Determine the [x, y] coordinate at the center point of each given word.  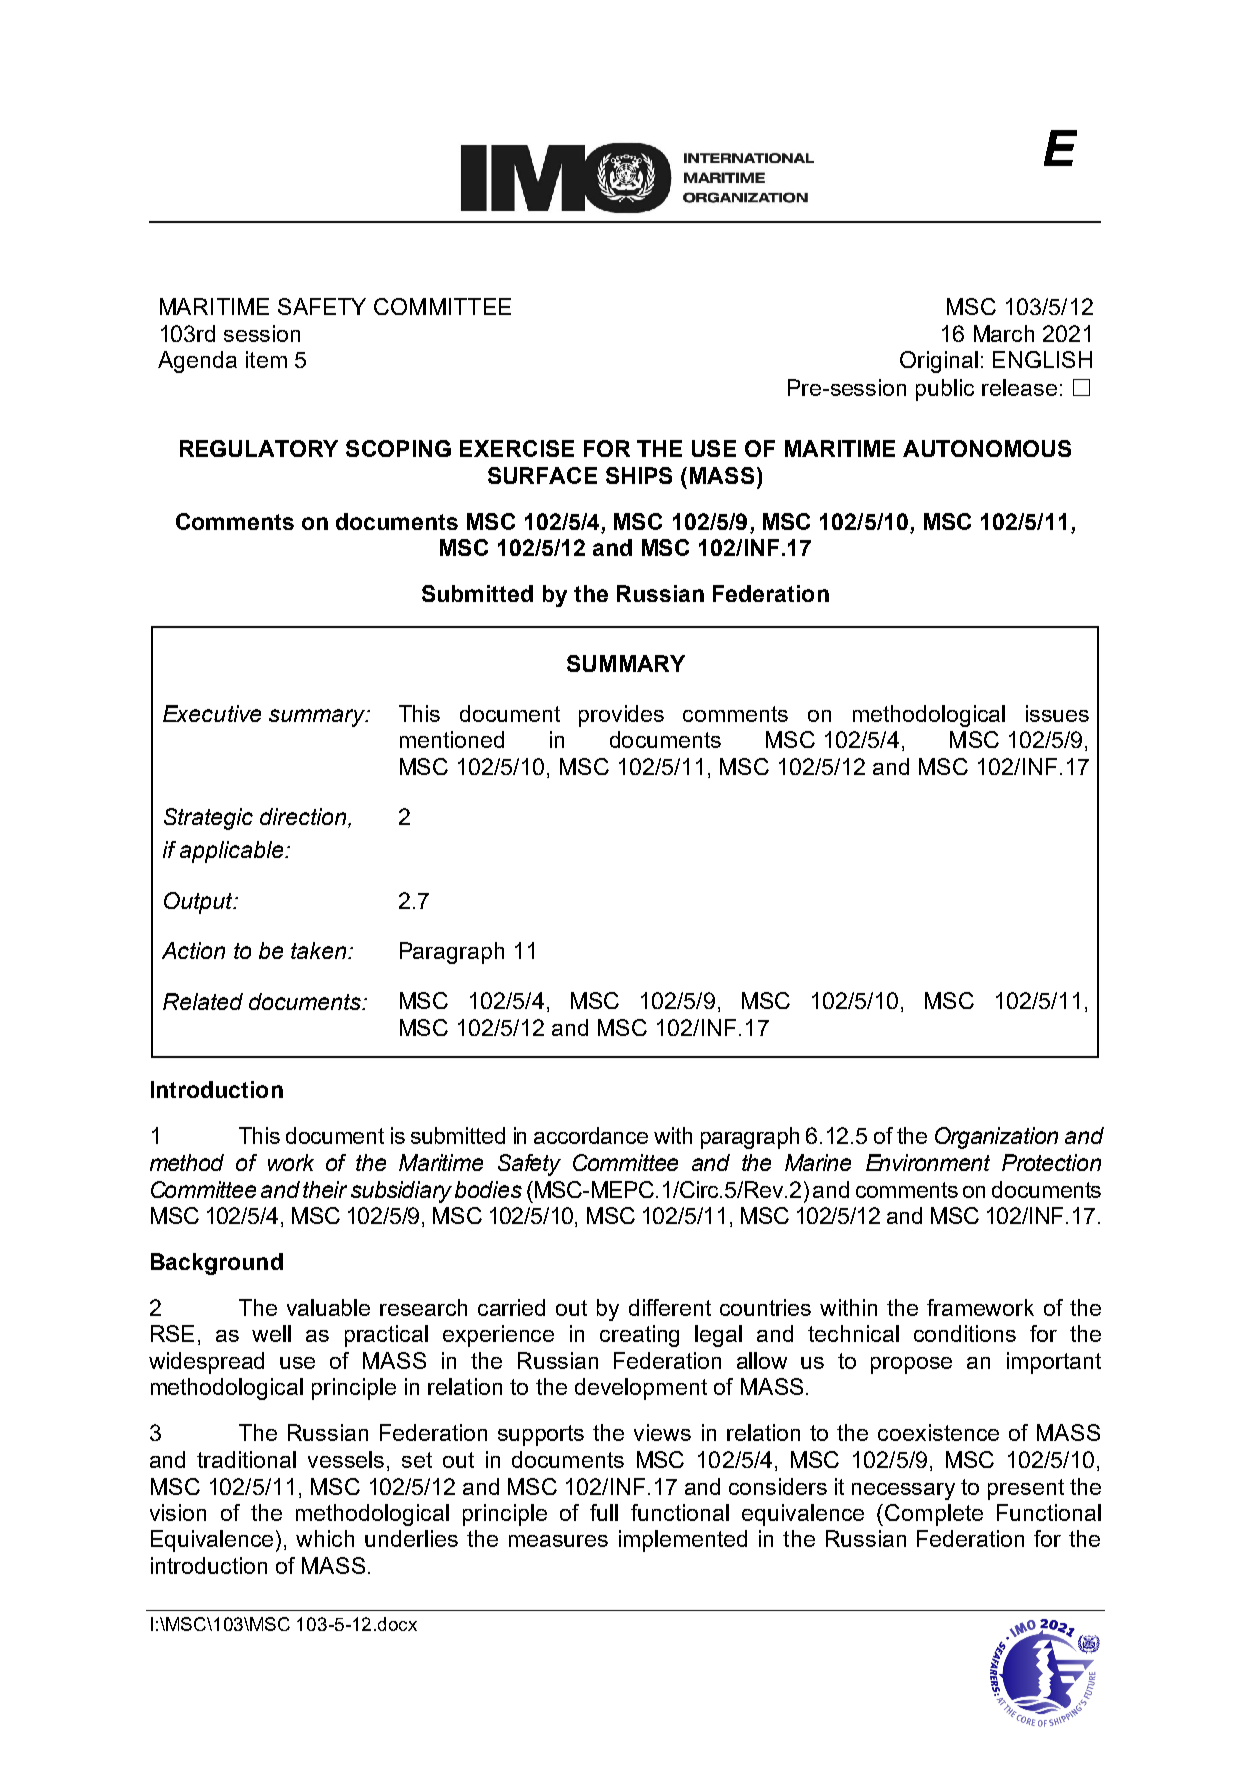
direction [304, 818]
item [266, 359]
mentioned [452, 739]
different [670, 1307]
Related [203, 1001]
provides [621, 716]
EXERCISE [517, 448]
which [325, 1538]
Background [217, 1264]
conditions [965, 1333]
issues [1057, 713]
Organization [996, 1138]
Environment [928, 1162]
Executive [212, 713]
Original [939, 362]
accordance [591, 1135]
